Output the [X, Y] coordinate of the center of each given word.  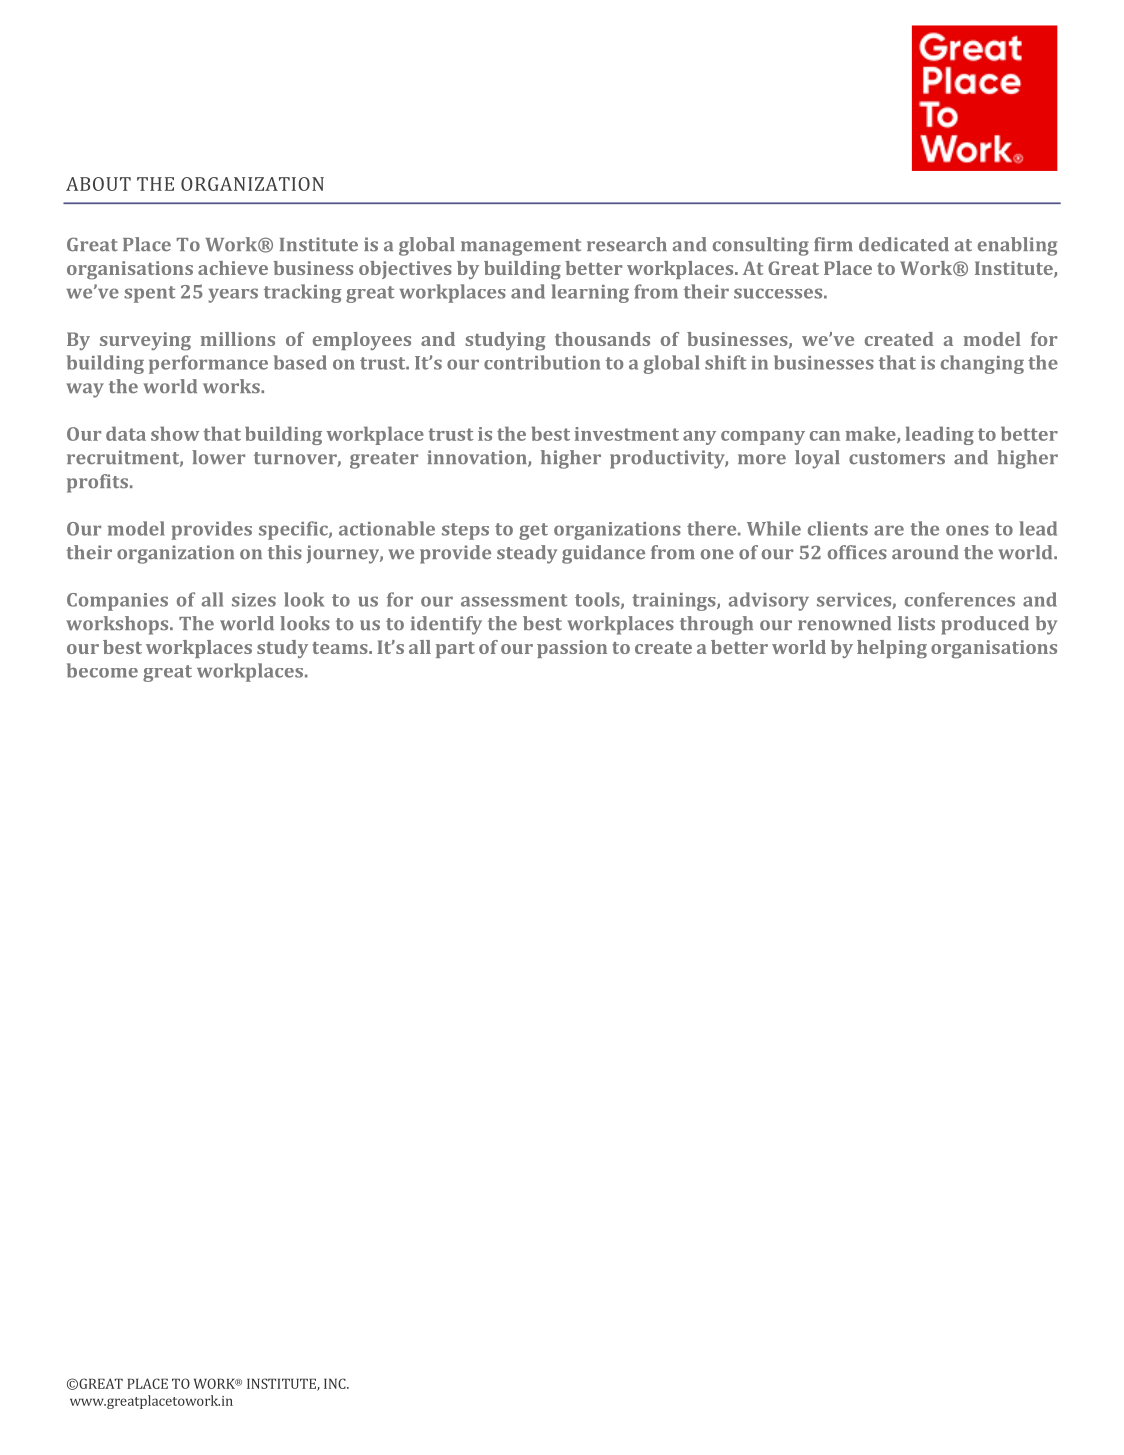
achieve [233, 268]
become [102, 670]
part [455, 650]
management [521, 247]
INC [336, 1383]
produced [985, 625]
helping [892, 649]
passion [572, 649]
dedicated [904, 244]
